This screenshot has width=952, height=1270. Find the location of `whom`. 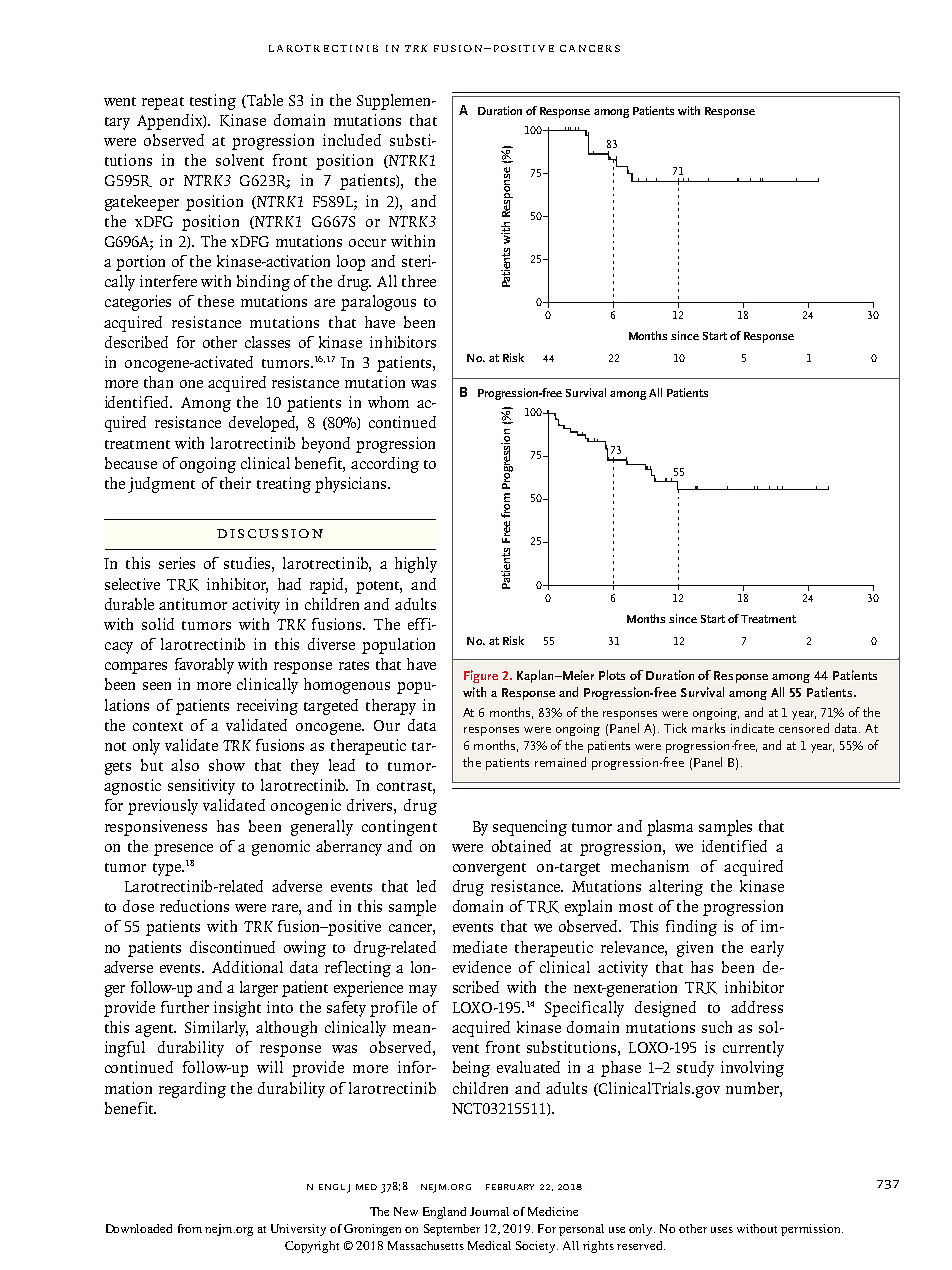

whom is located at coordinates (388, 402).
